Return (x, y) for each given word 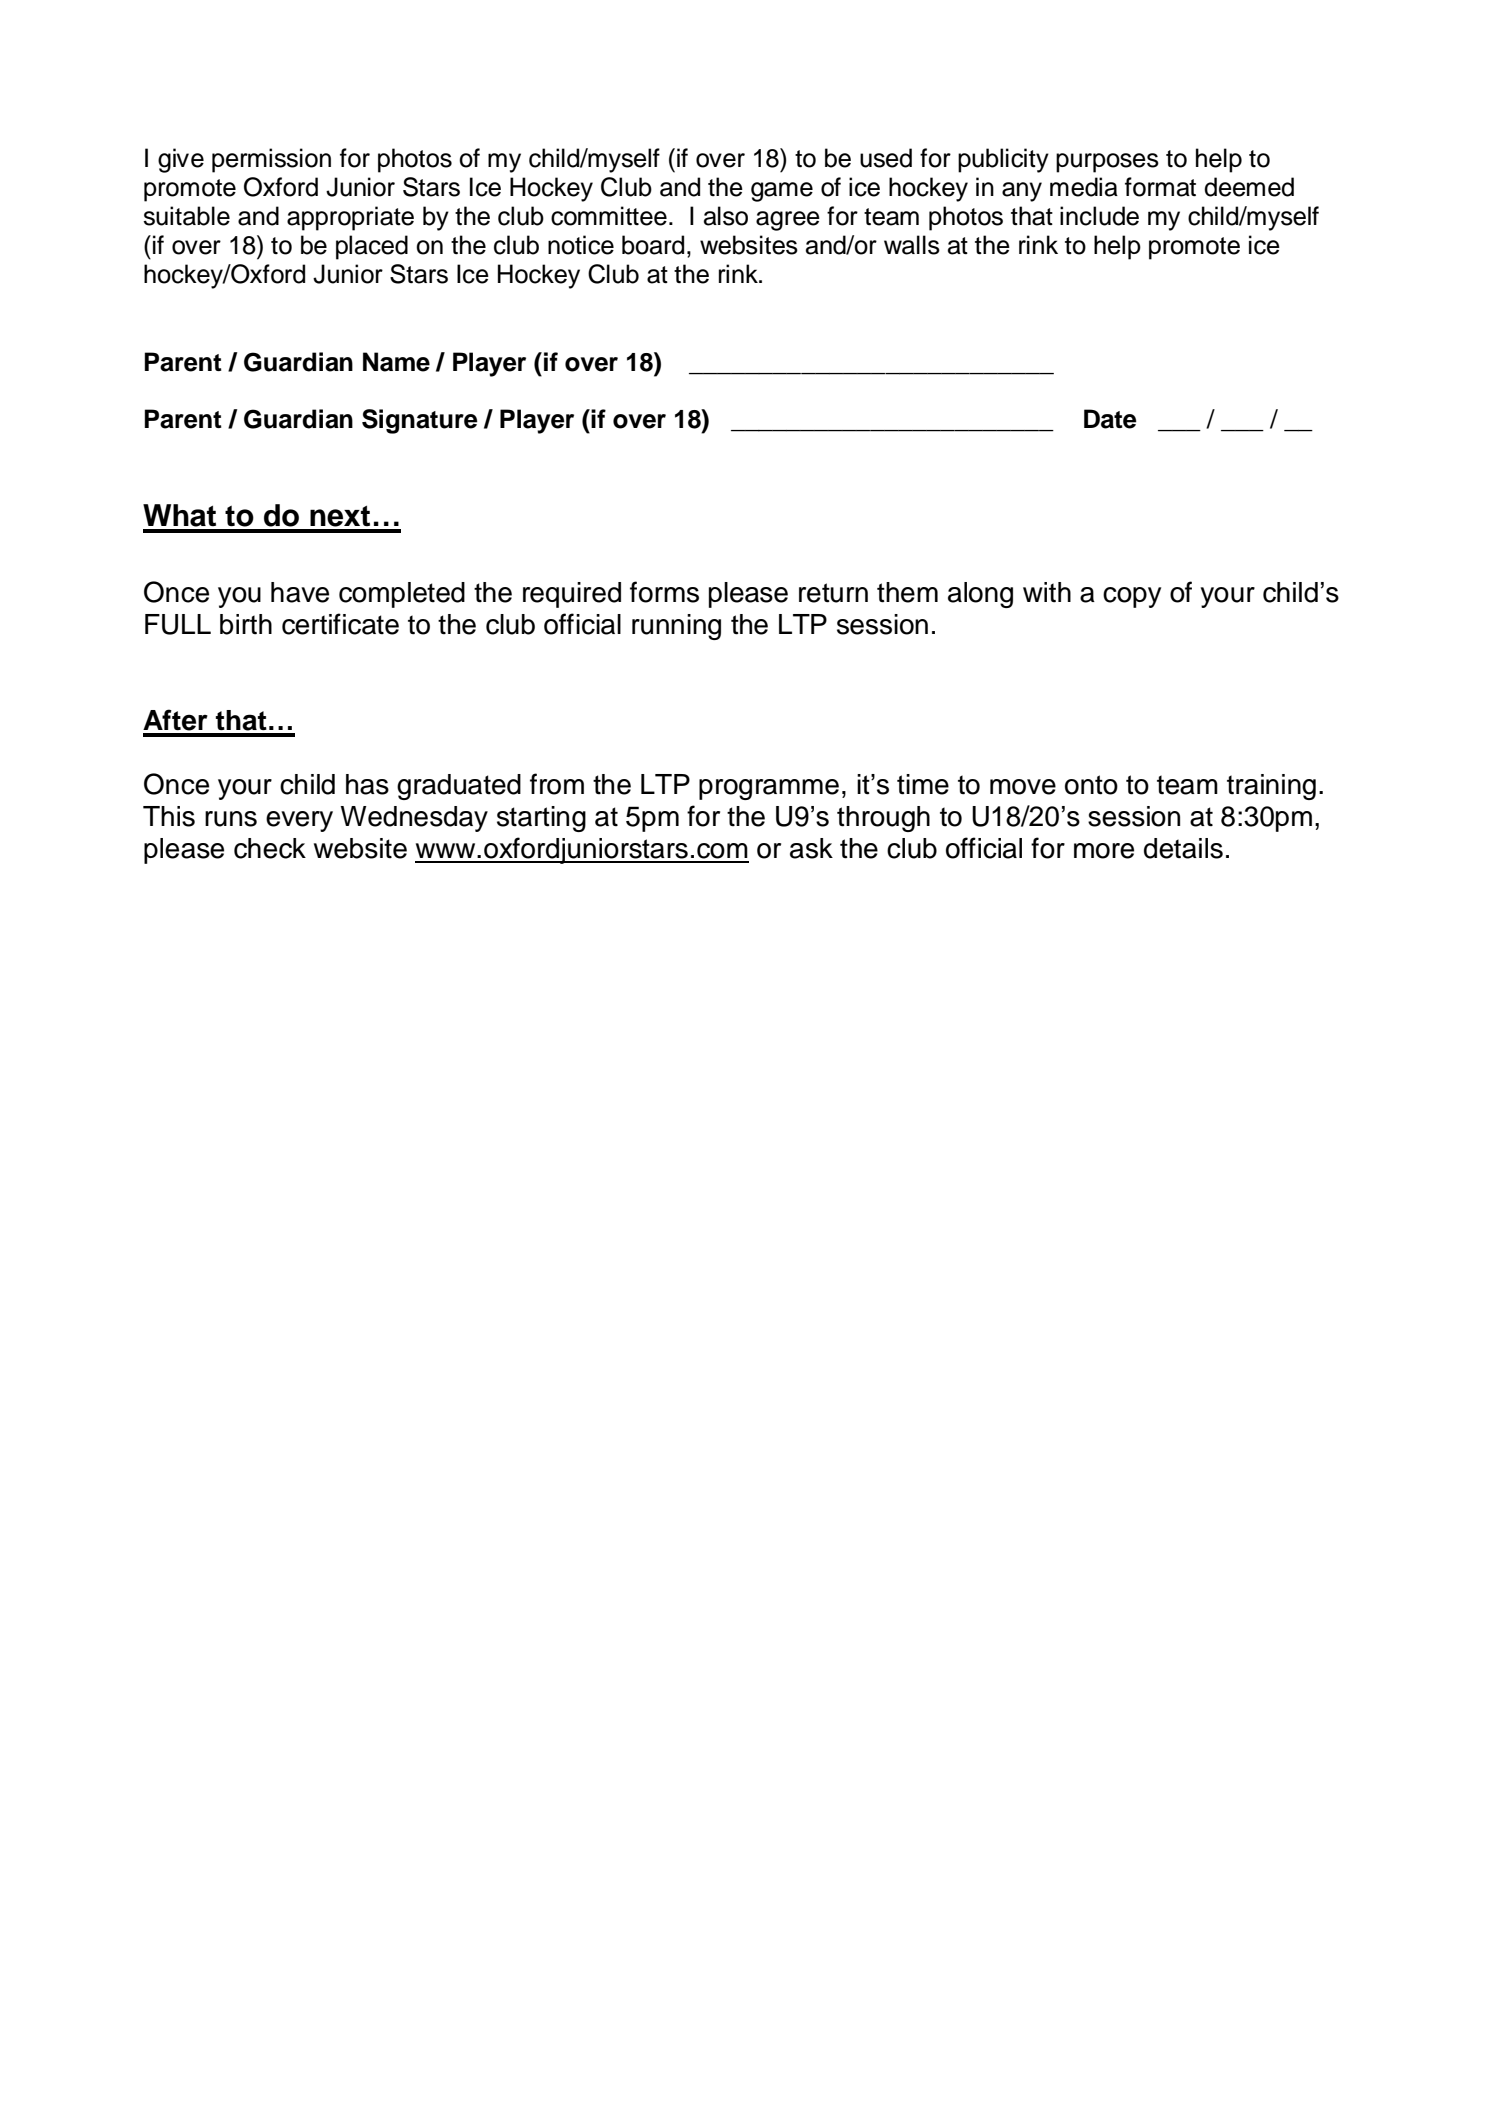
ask (811, 848)
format (1160, 187)
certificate (340, 624)
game (782, 192)
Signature (420, 421)
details (1183, 848)
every (299, 821)
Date (1110, 419)
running (676, 627)
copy (1132, 597)
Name (396, 362)
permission (271, 160)
